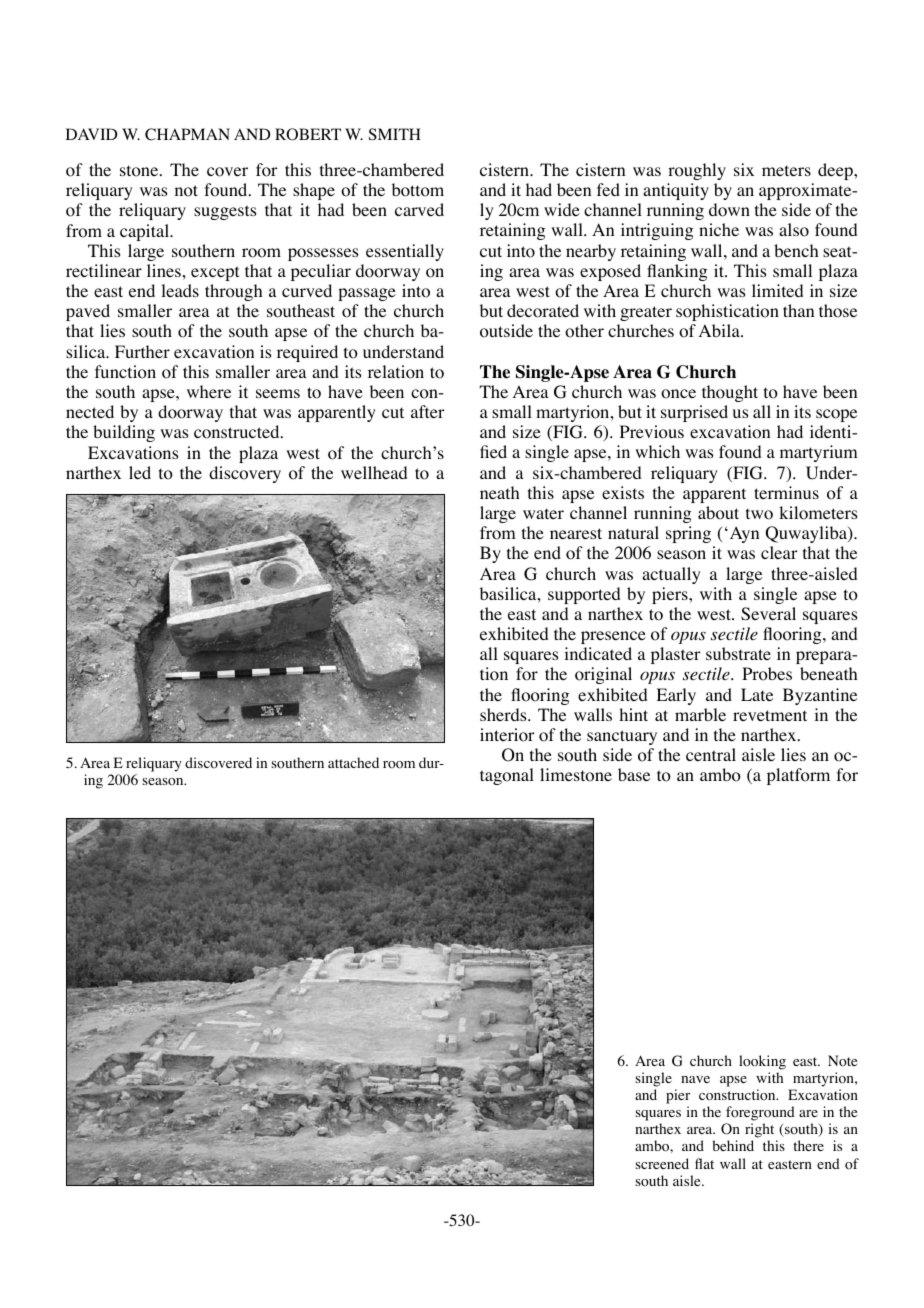 This screenshot has width=924, height=1308. I want to click on roughly, so click(697, 171).
